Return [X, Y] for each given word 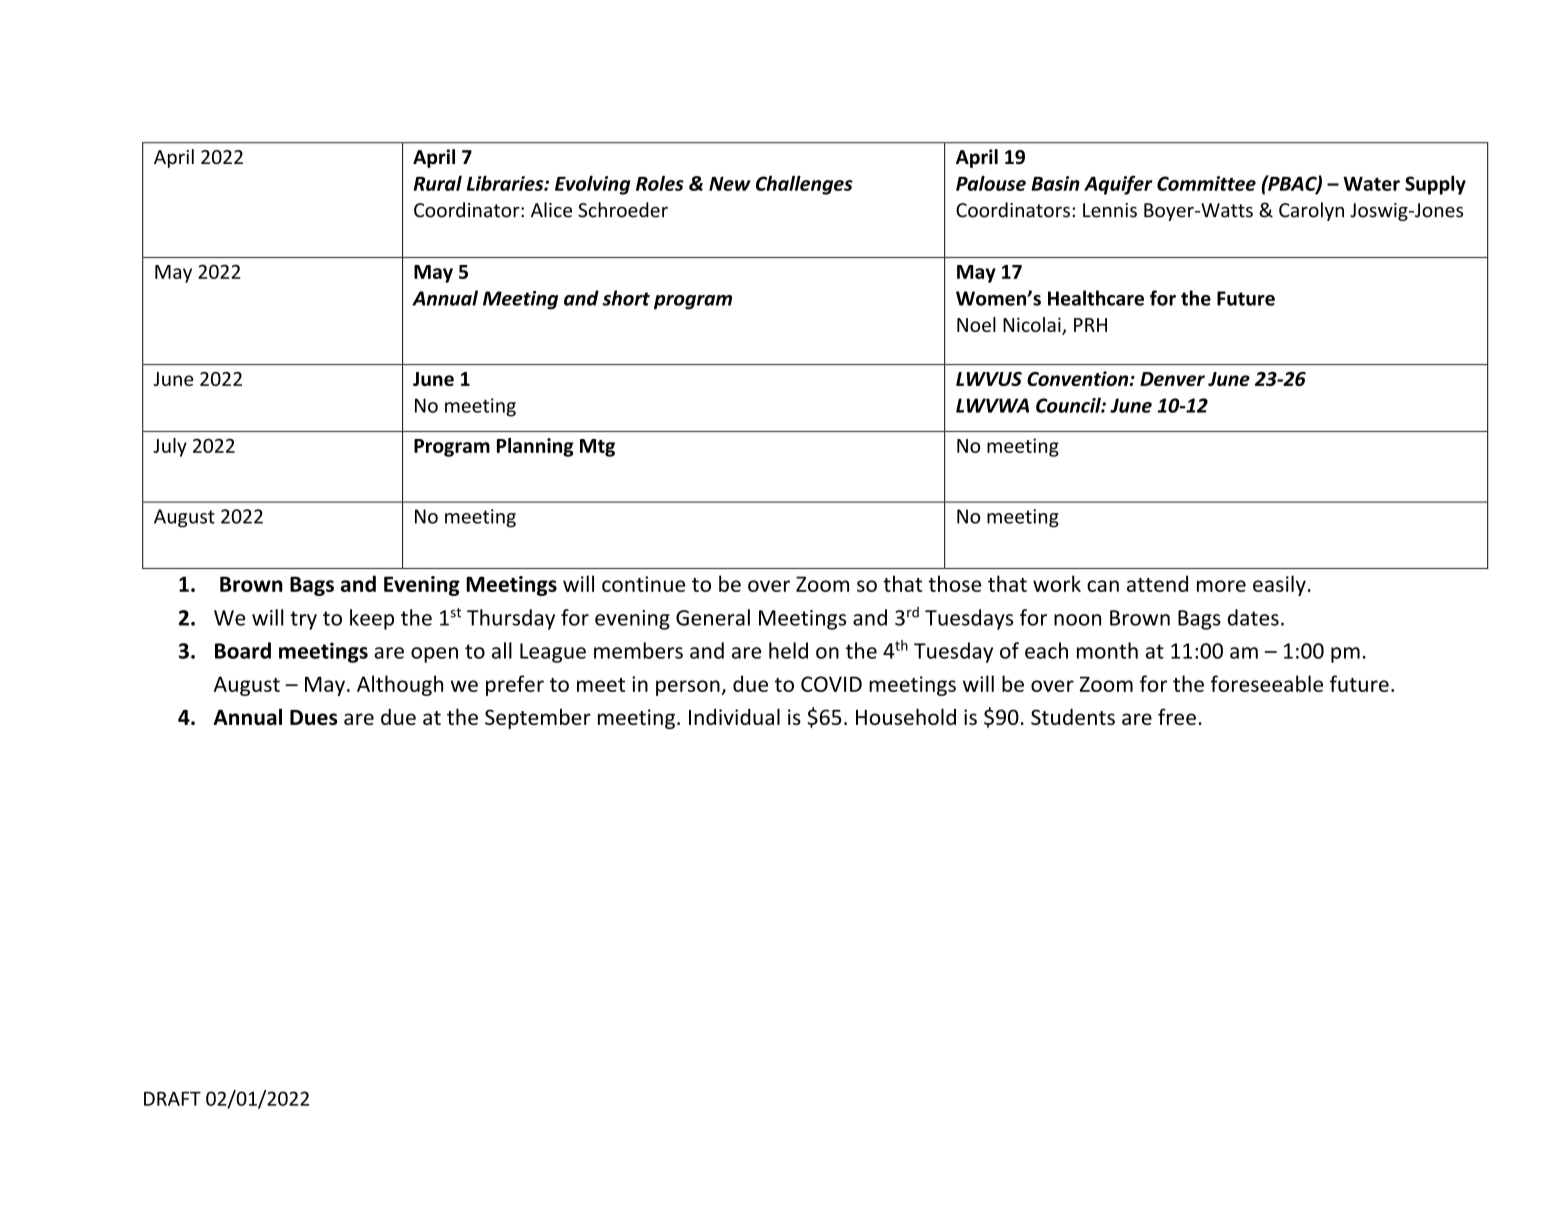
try [303, 620]
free [1177, 716]
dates [1253, 617]
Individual [734, 716]
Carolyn [1311, 211]
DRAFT [172, 1098]
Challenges [804, 185]
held [788, 650]
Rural [438, 183]
